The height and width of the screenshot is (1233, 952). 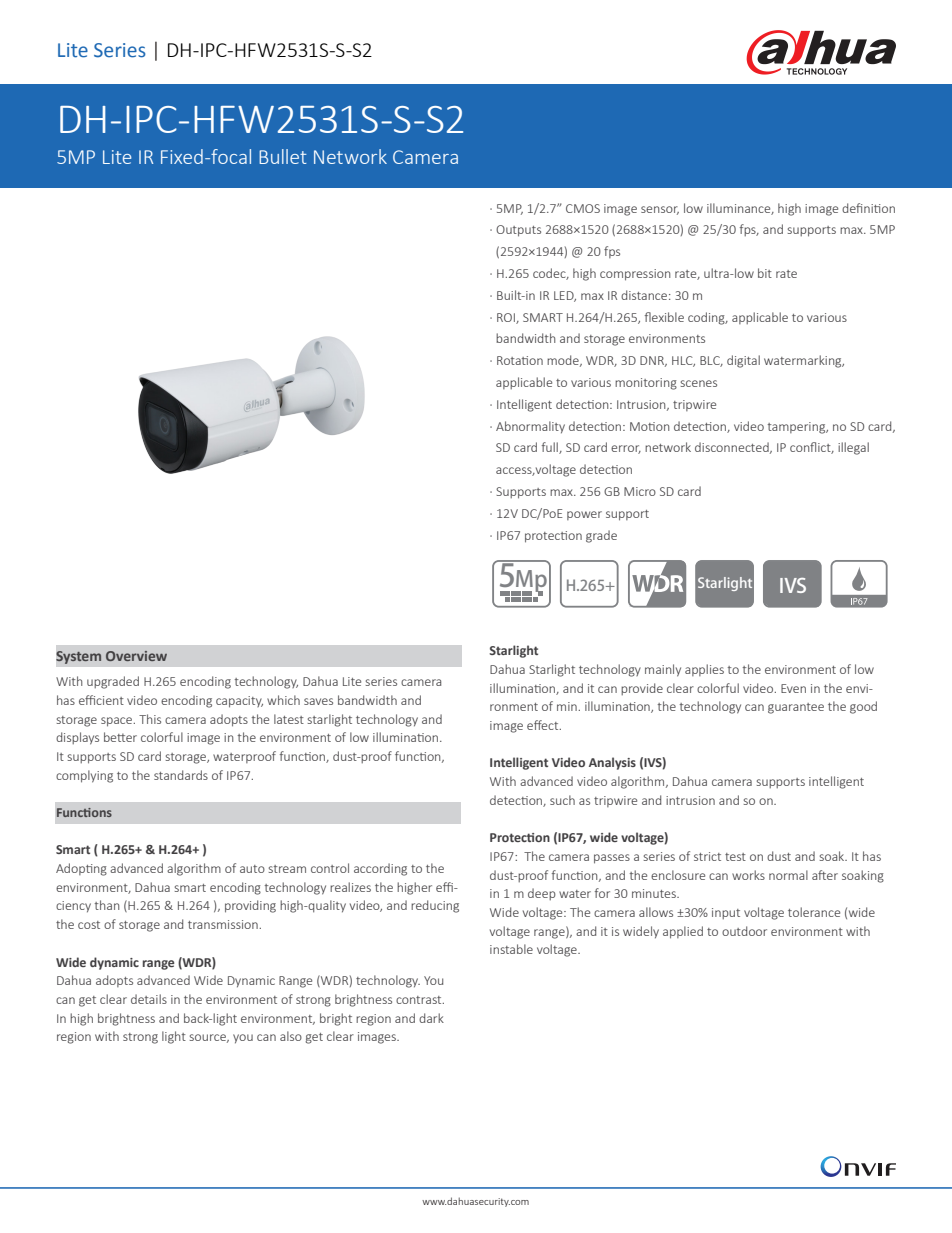 I want to click on definition, so click(x=868, y=208).
